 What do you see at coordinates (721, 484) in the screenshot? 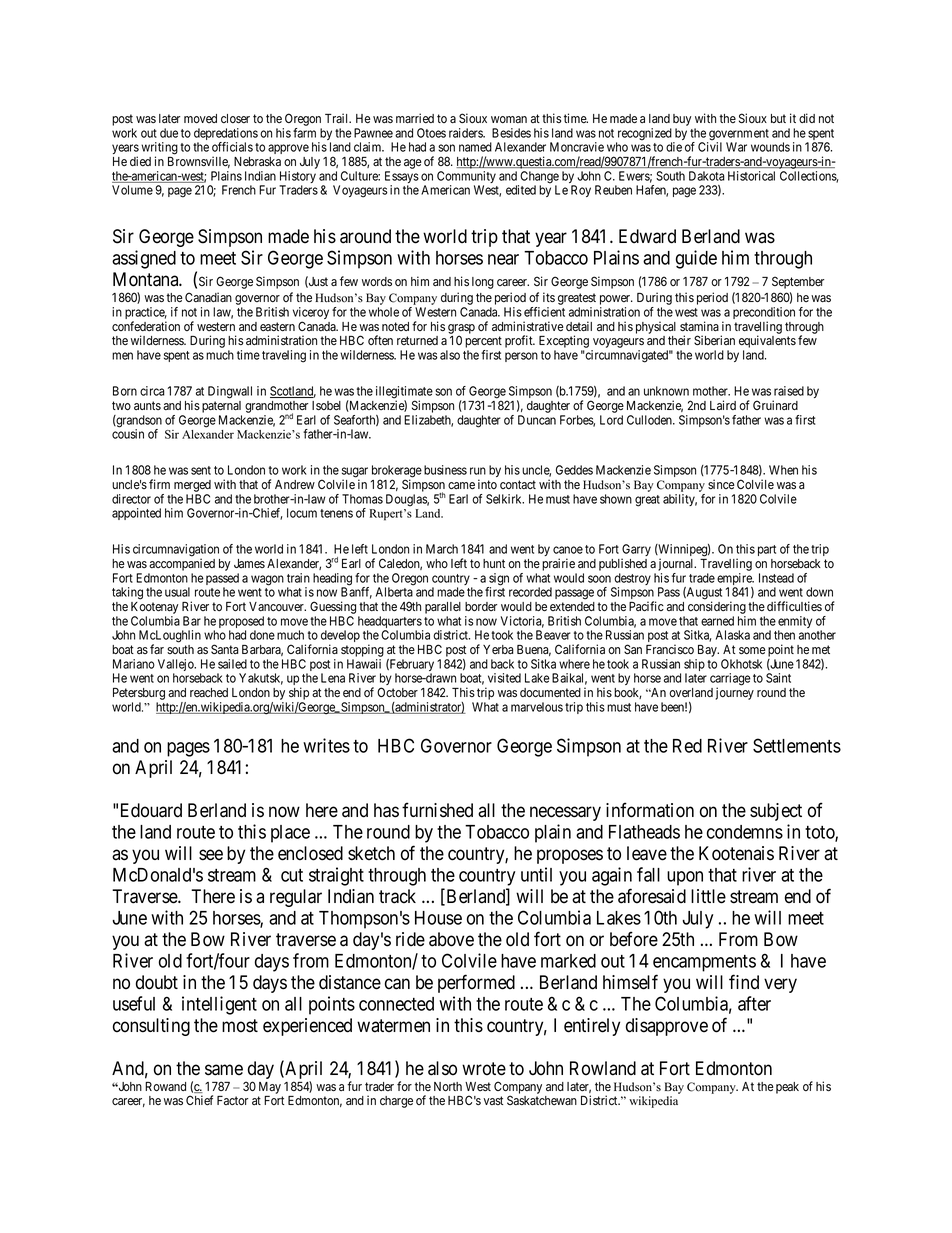
I see `since` at bounding box center [721, 484].
